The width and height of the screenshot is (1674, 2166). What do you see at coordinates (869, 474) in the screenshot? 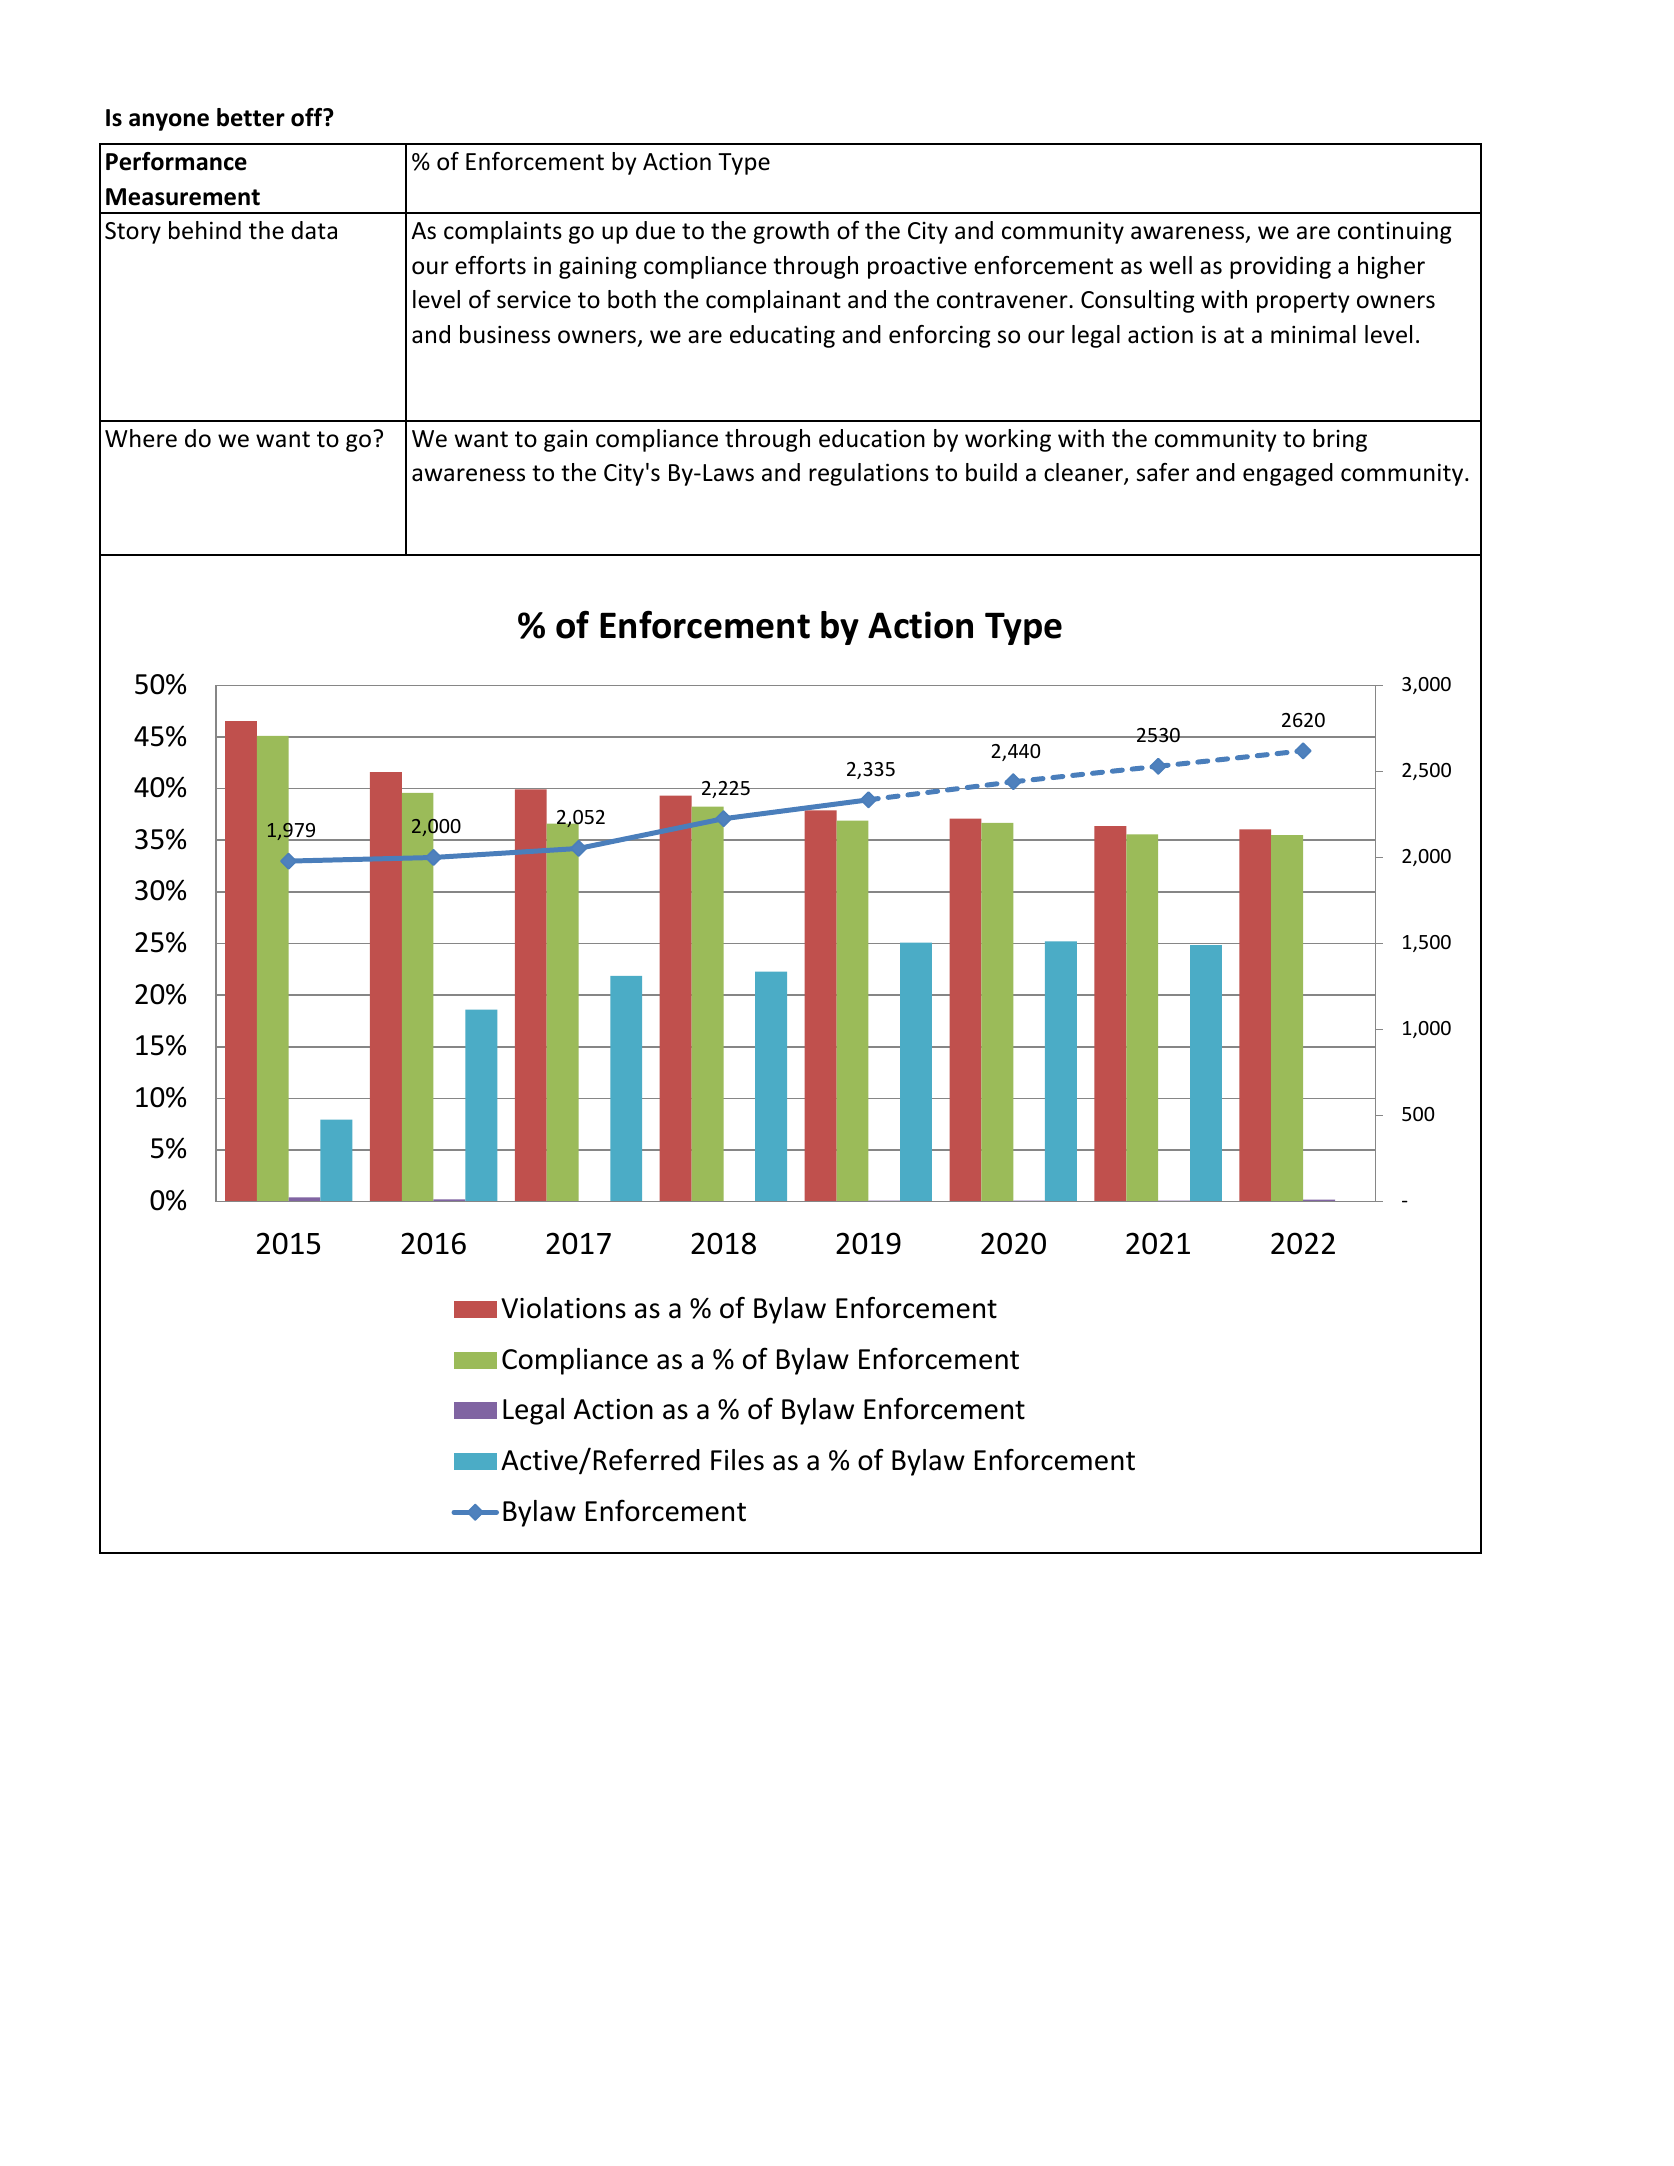
I see `regulations` at bounding box center [869, 474].
